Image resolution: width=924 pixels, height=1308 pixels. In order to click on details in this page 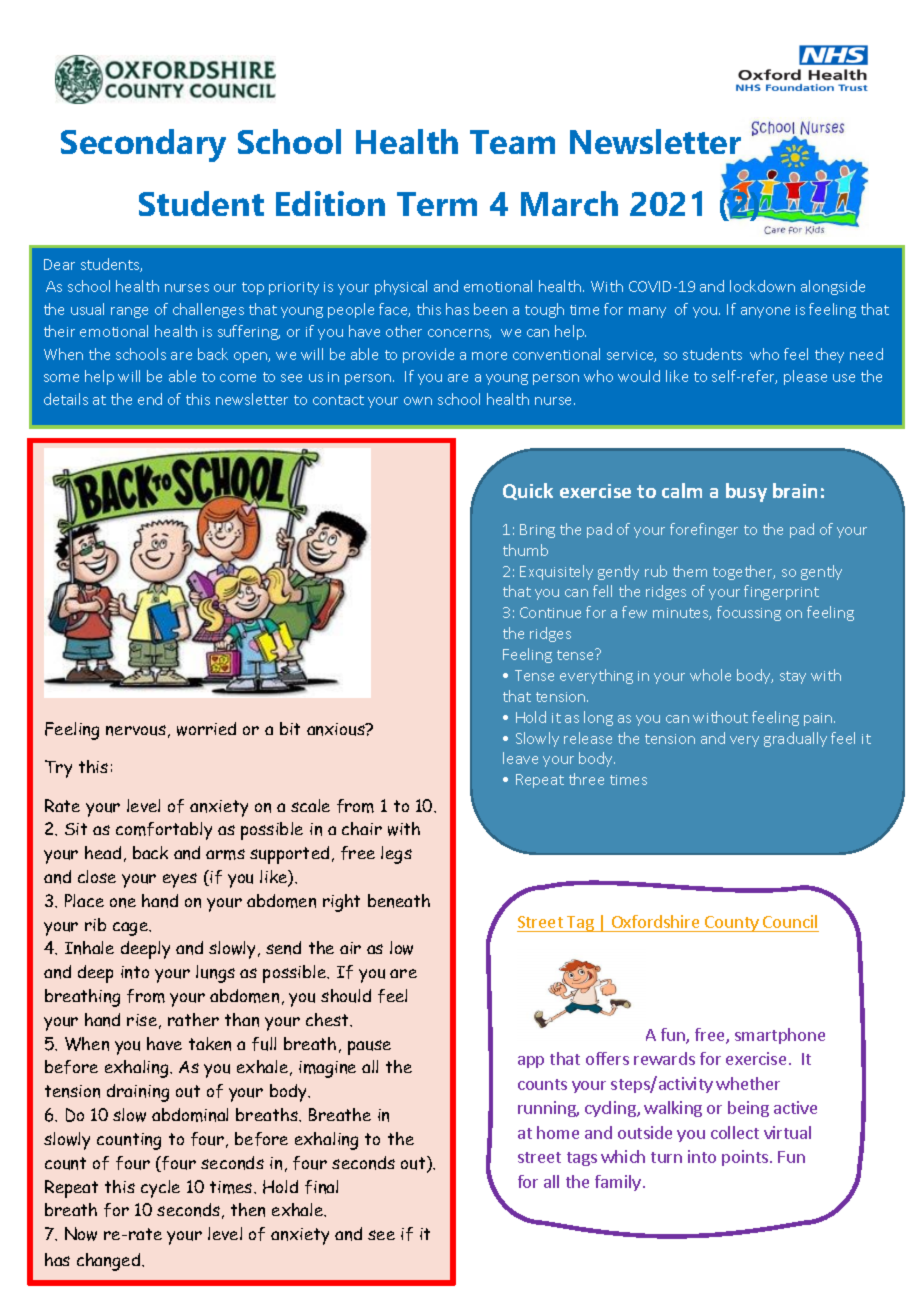, I will do `click(66, 399)`.
